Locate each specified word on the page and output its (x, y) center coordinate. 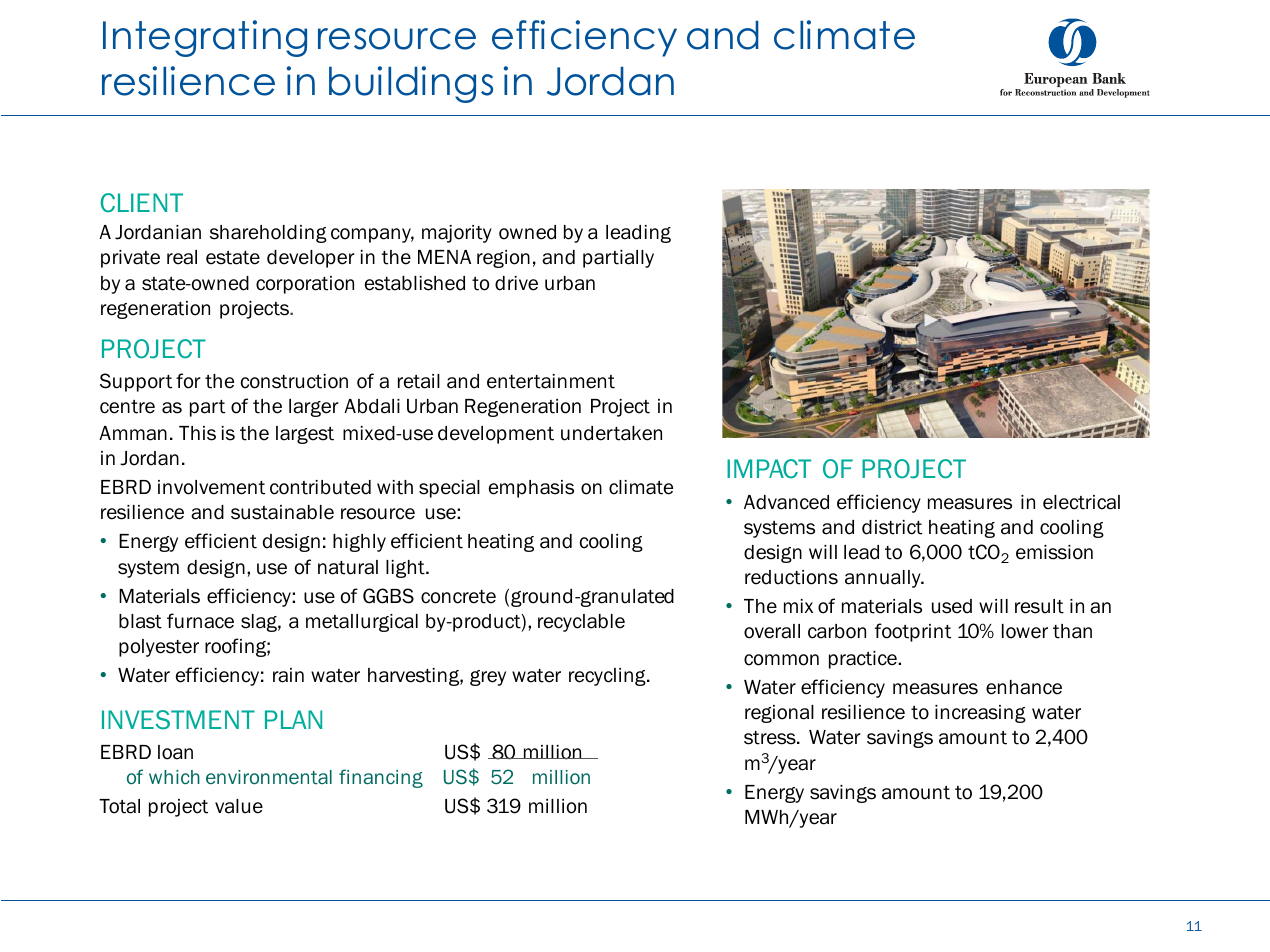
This (197, 433)
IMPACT (769, 469)
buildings (411, 84)
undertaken (611, 433)
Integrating (205, 38)
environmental (269, 777)
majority (457, 234)
